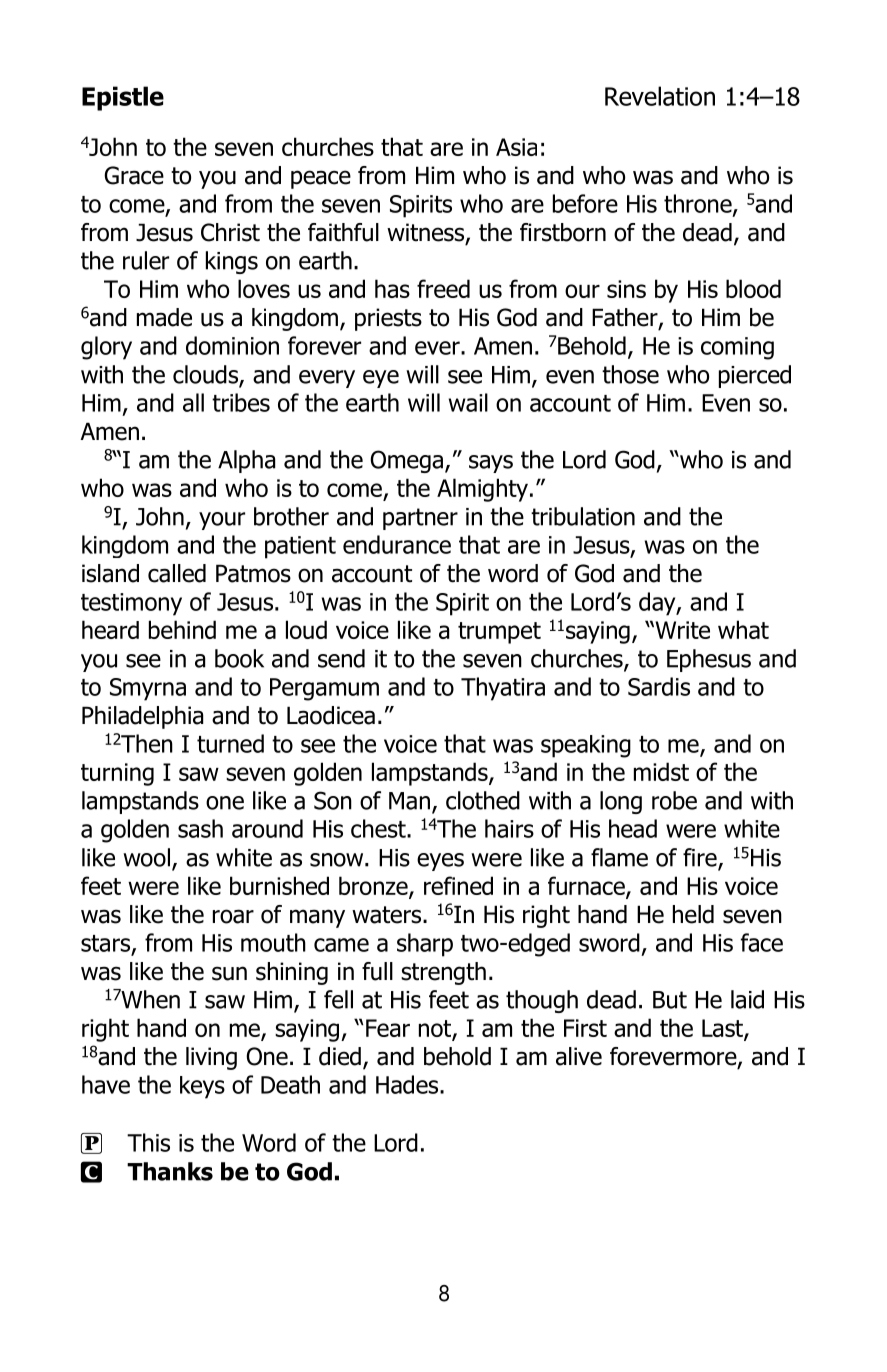 This page has height=1372, width=887. What do you see at coordinates (148, 1142) in the page?
I see `This` at bounding box center [148, 1142].
